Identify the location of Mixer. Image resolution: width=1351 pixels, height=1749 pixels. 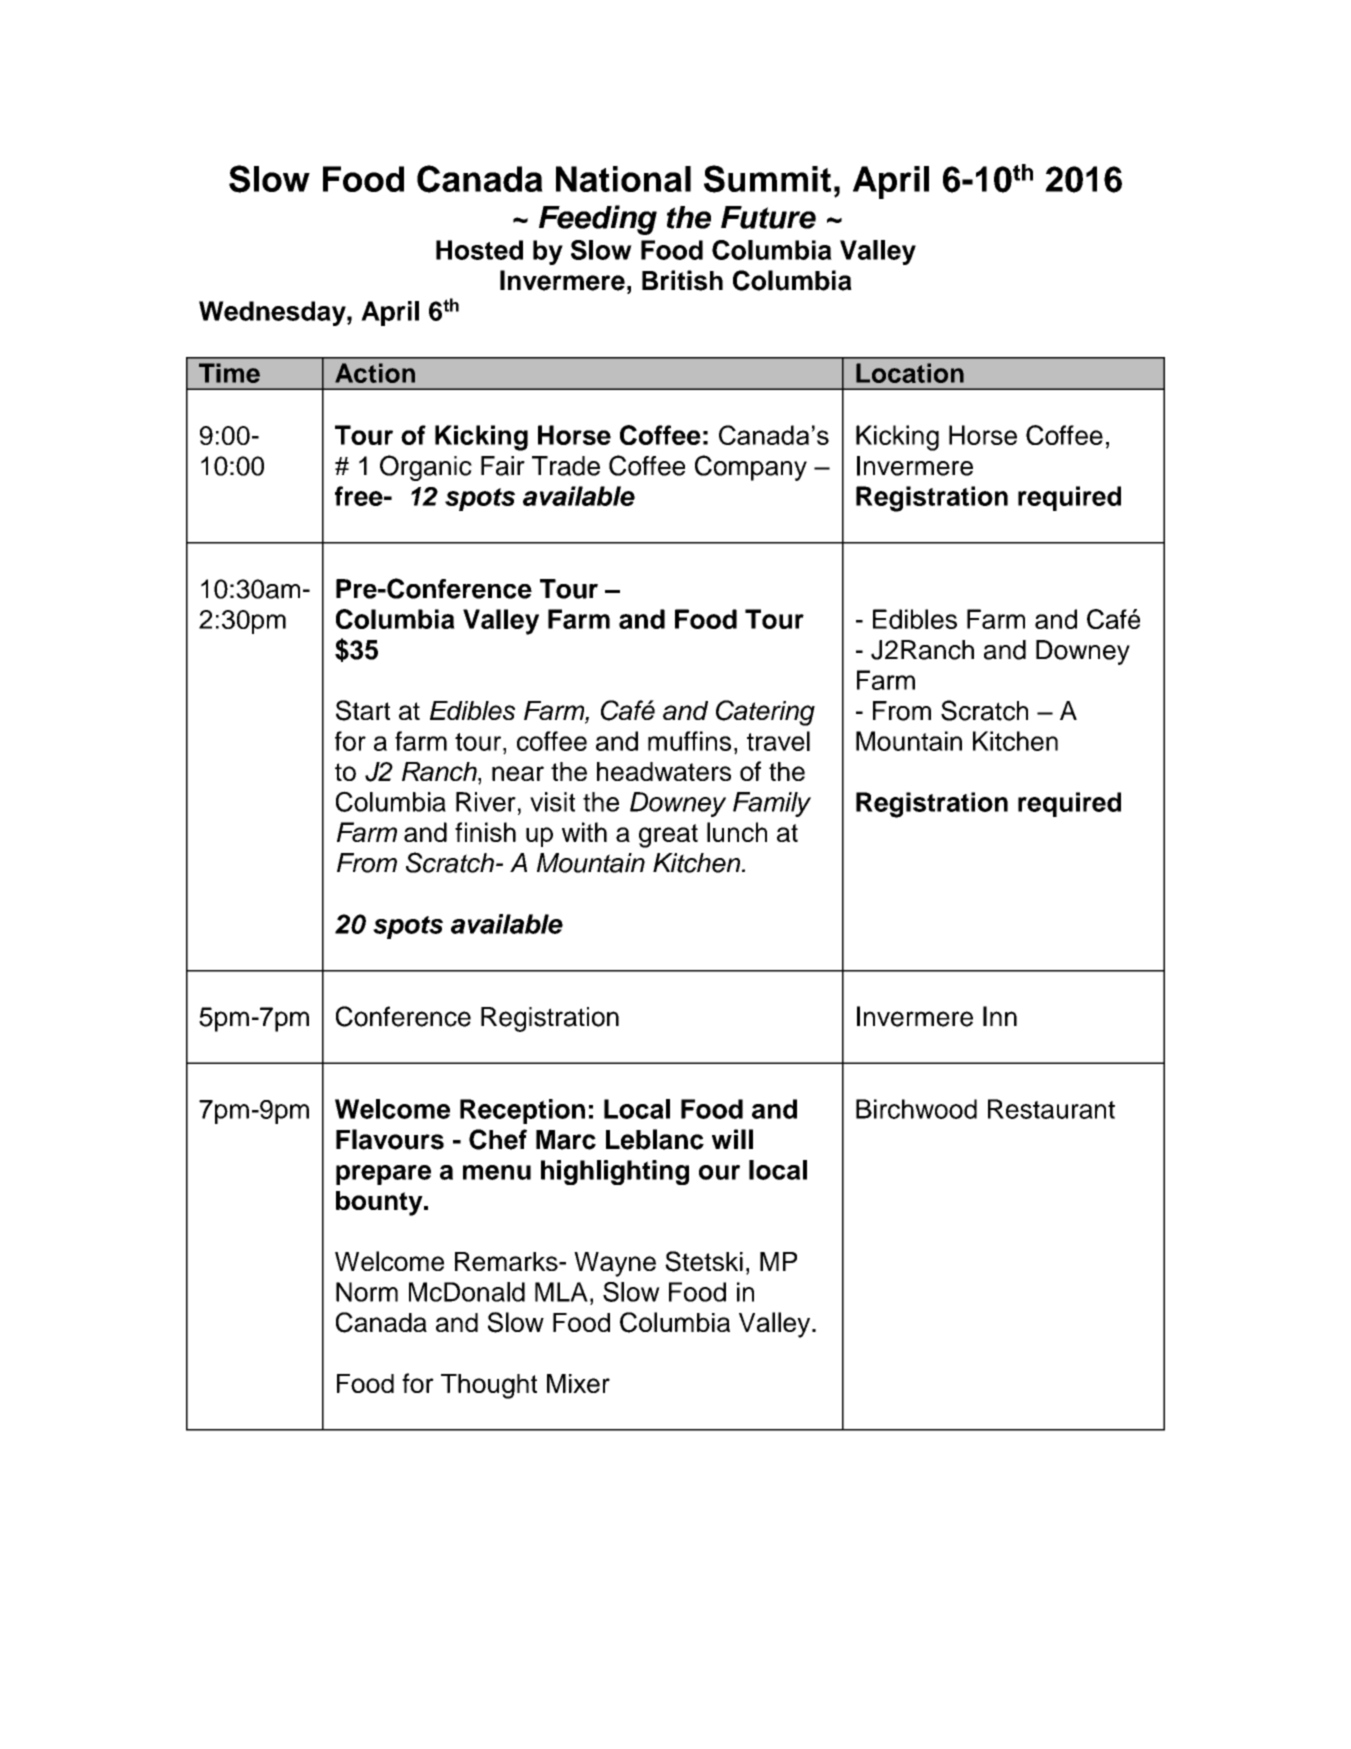
(578, 1383).
